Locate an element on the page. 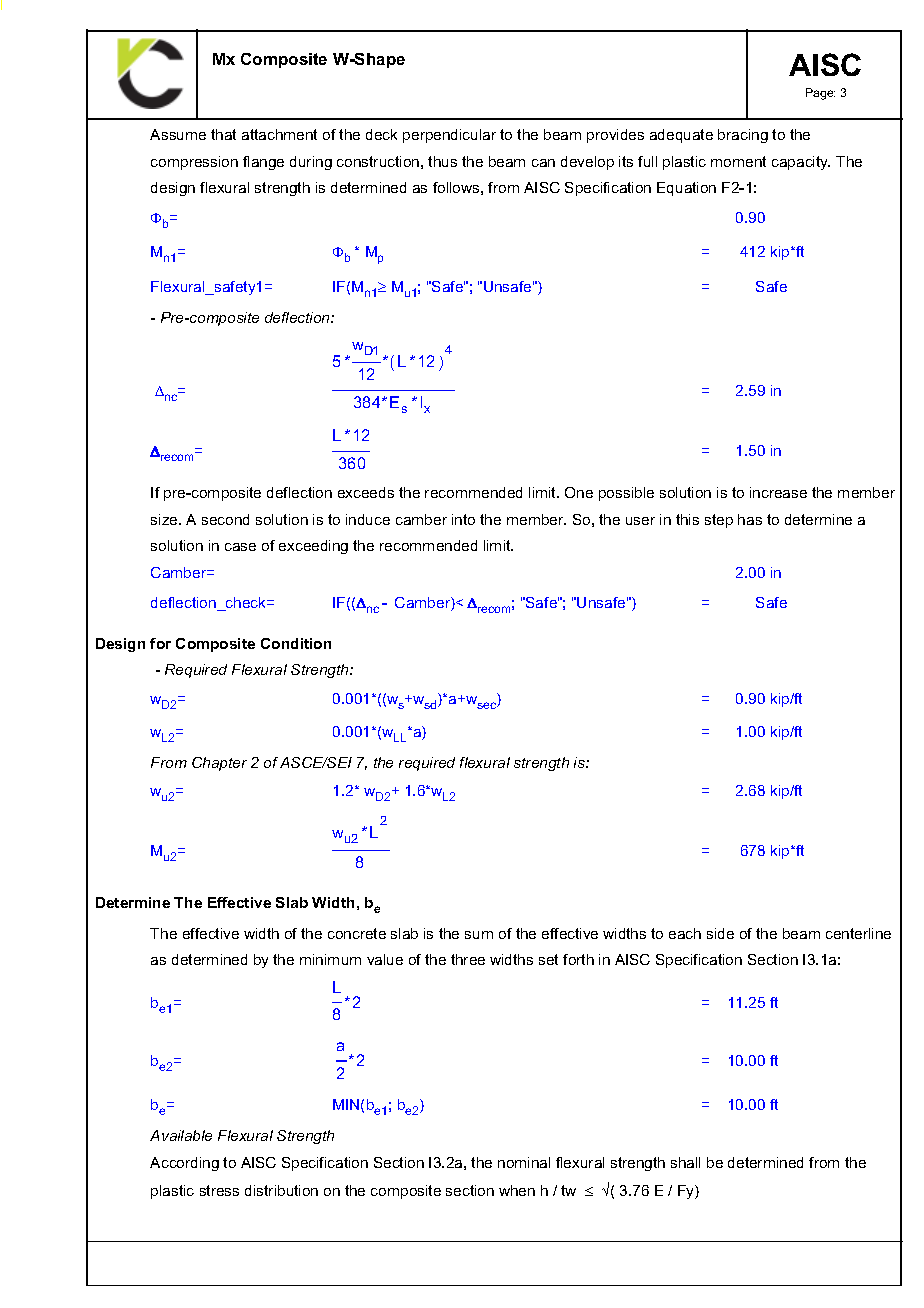  that is located at coordinates (223, 134).
